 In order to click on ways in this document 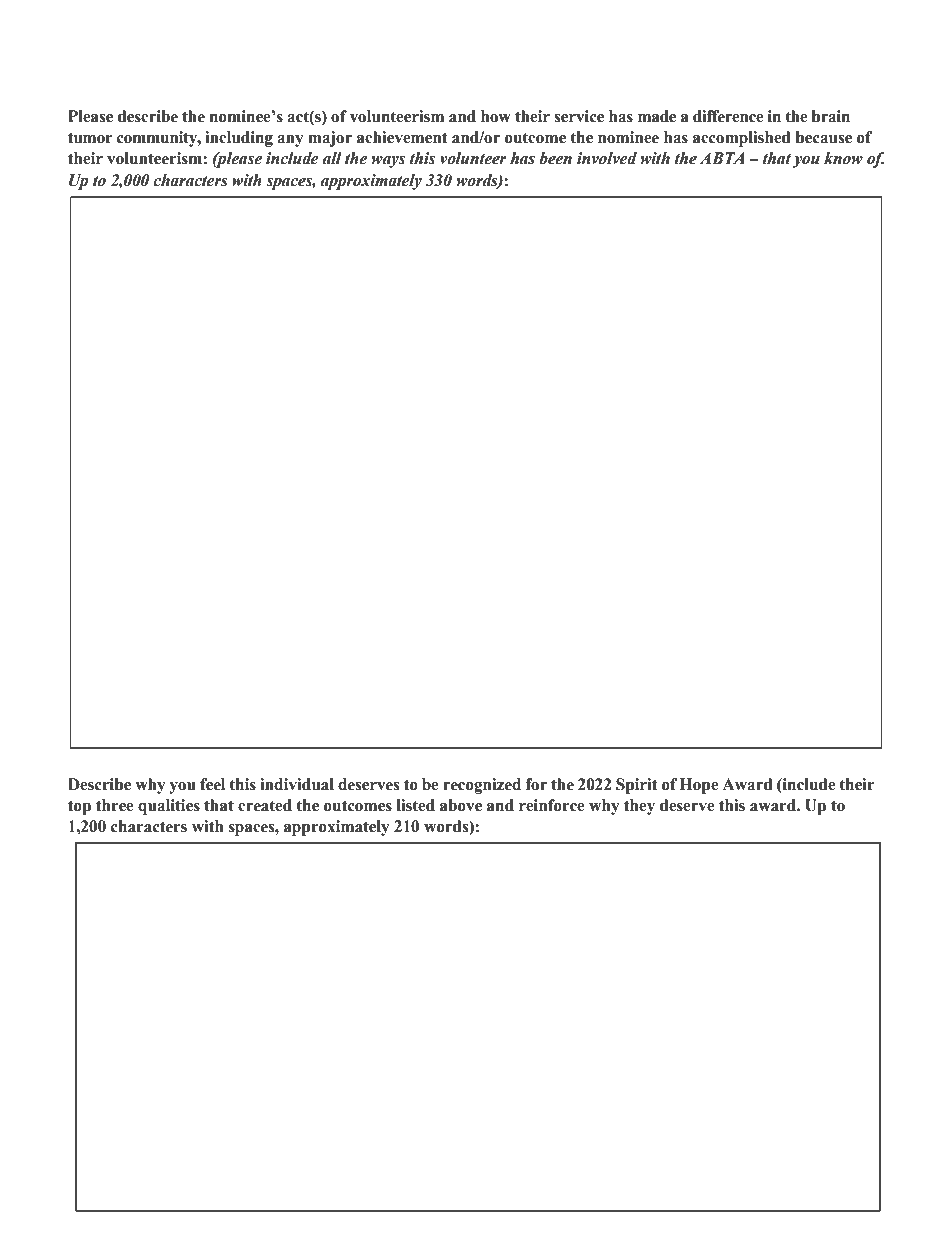, I will do `click(388, 162)`.
